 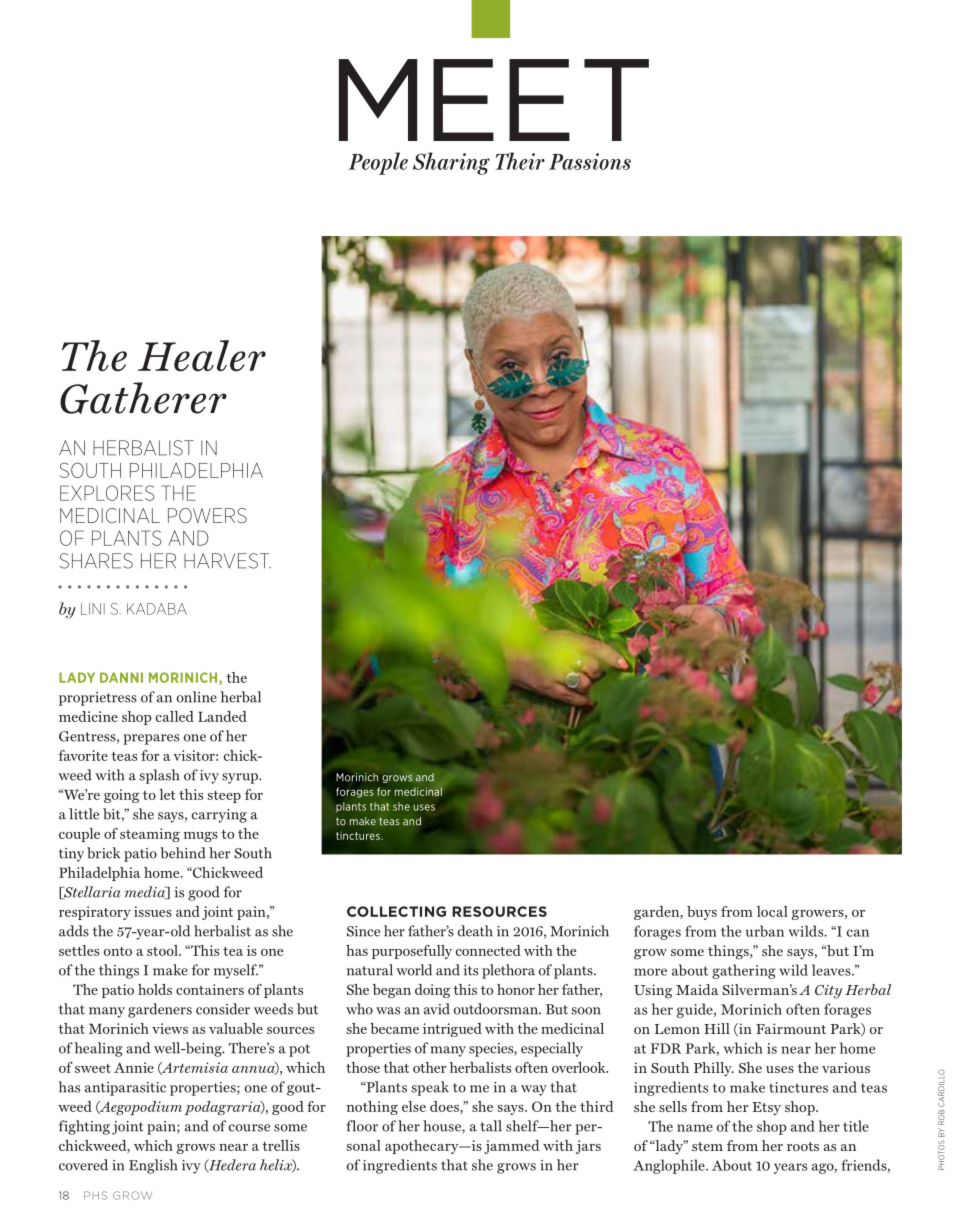 What do you see at coordinates (451, 163) in the image?
I see `Sharing` at bounding box center [451, 163].
